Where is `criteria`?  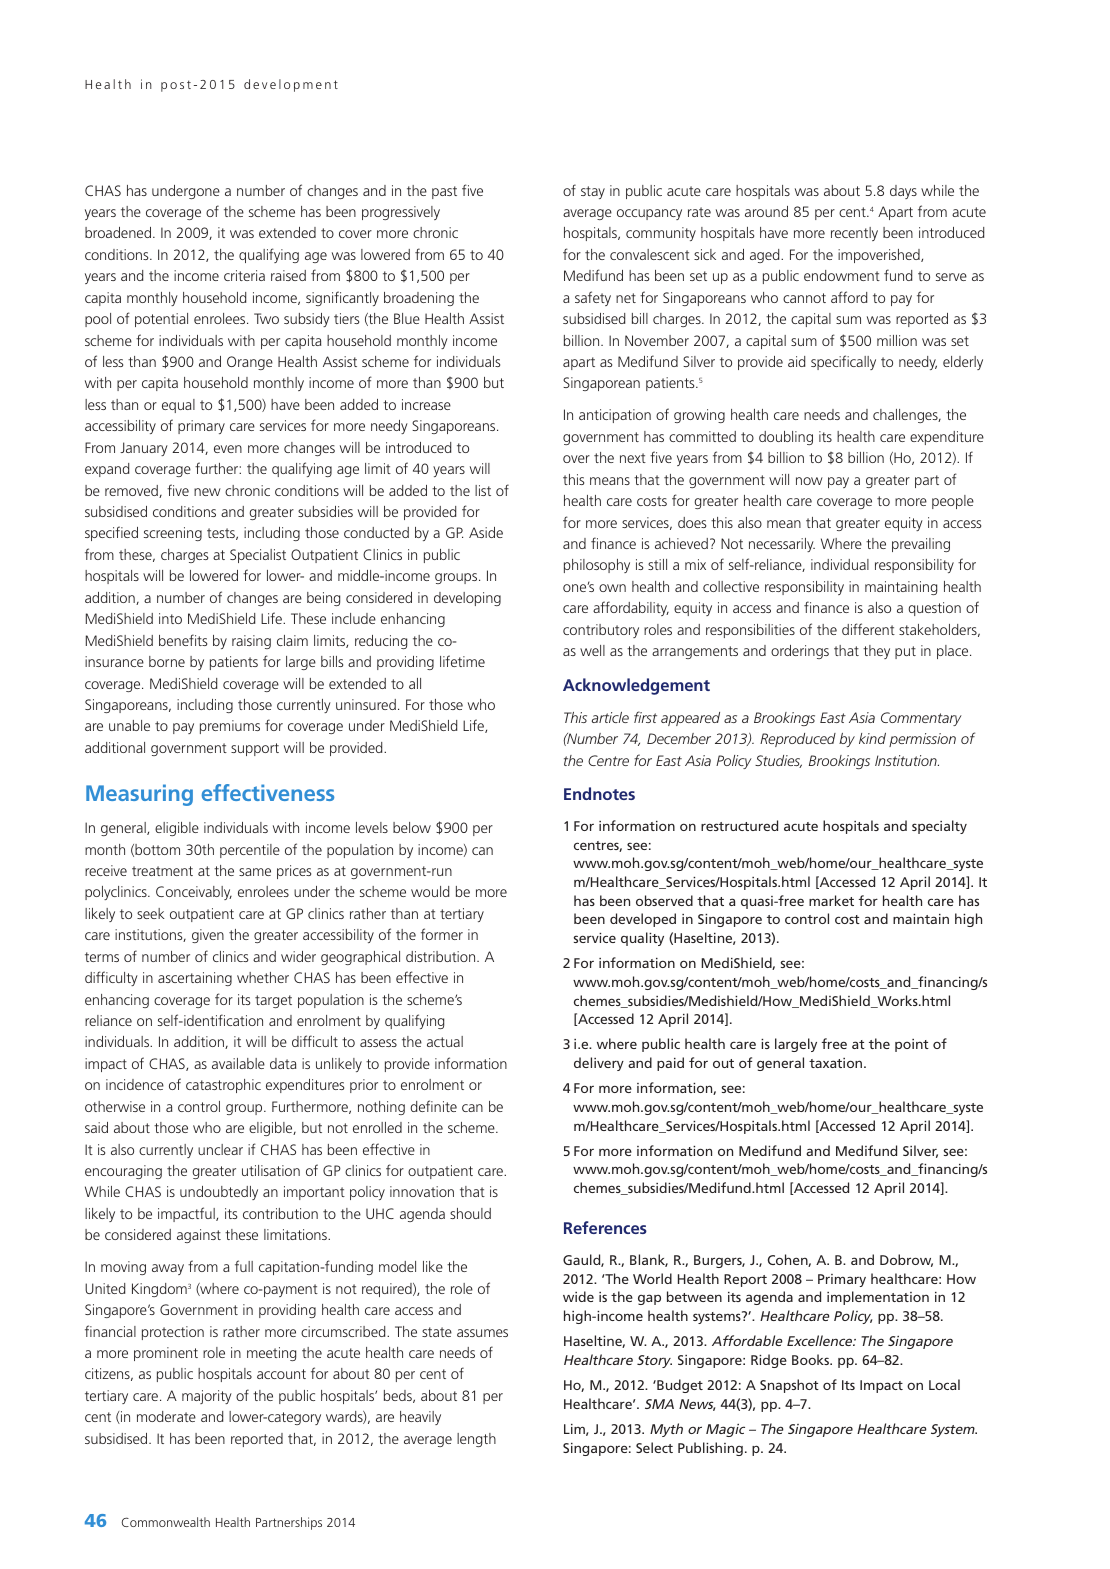 criteria is located at coordinates (244, 275).
